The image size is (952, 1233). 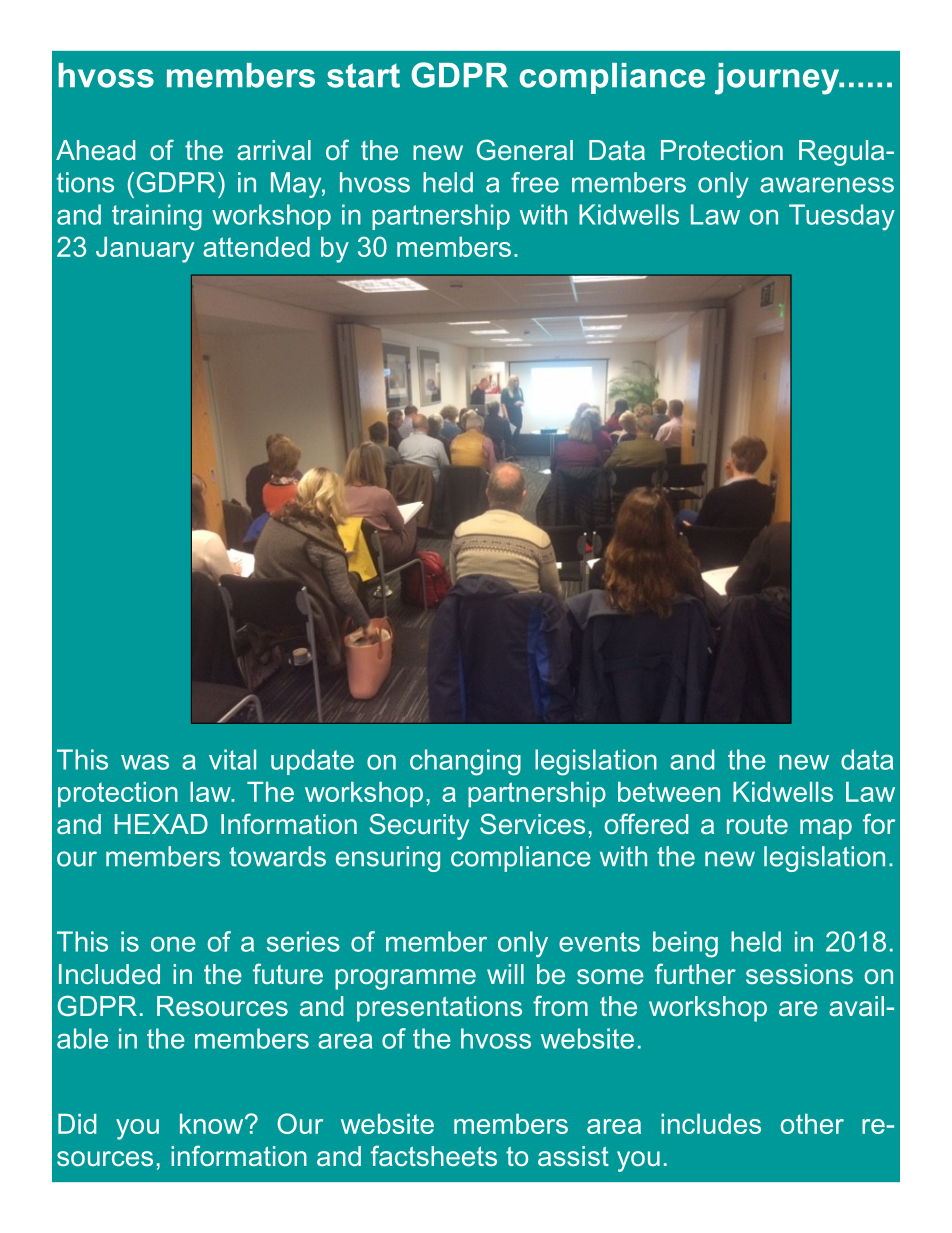 What do you see at coordinates (465, 762) in the screenshot?
I see `changing` at bounding box center [465, 762].
